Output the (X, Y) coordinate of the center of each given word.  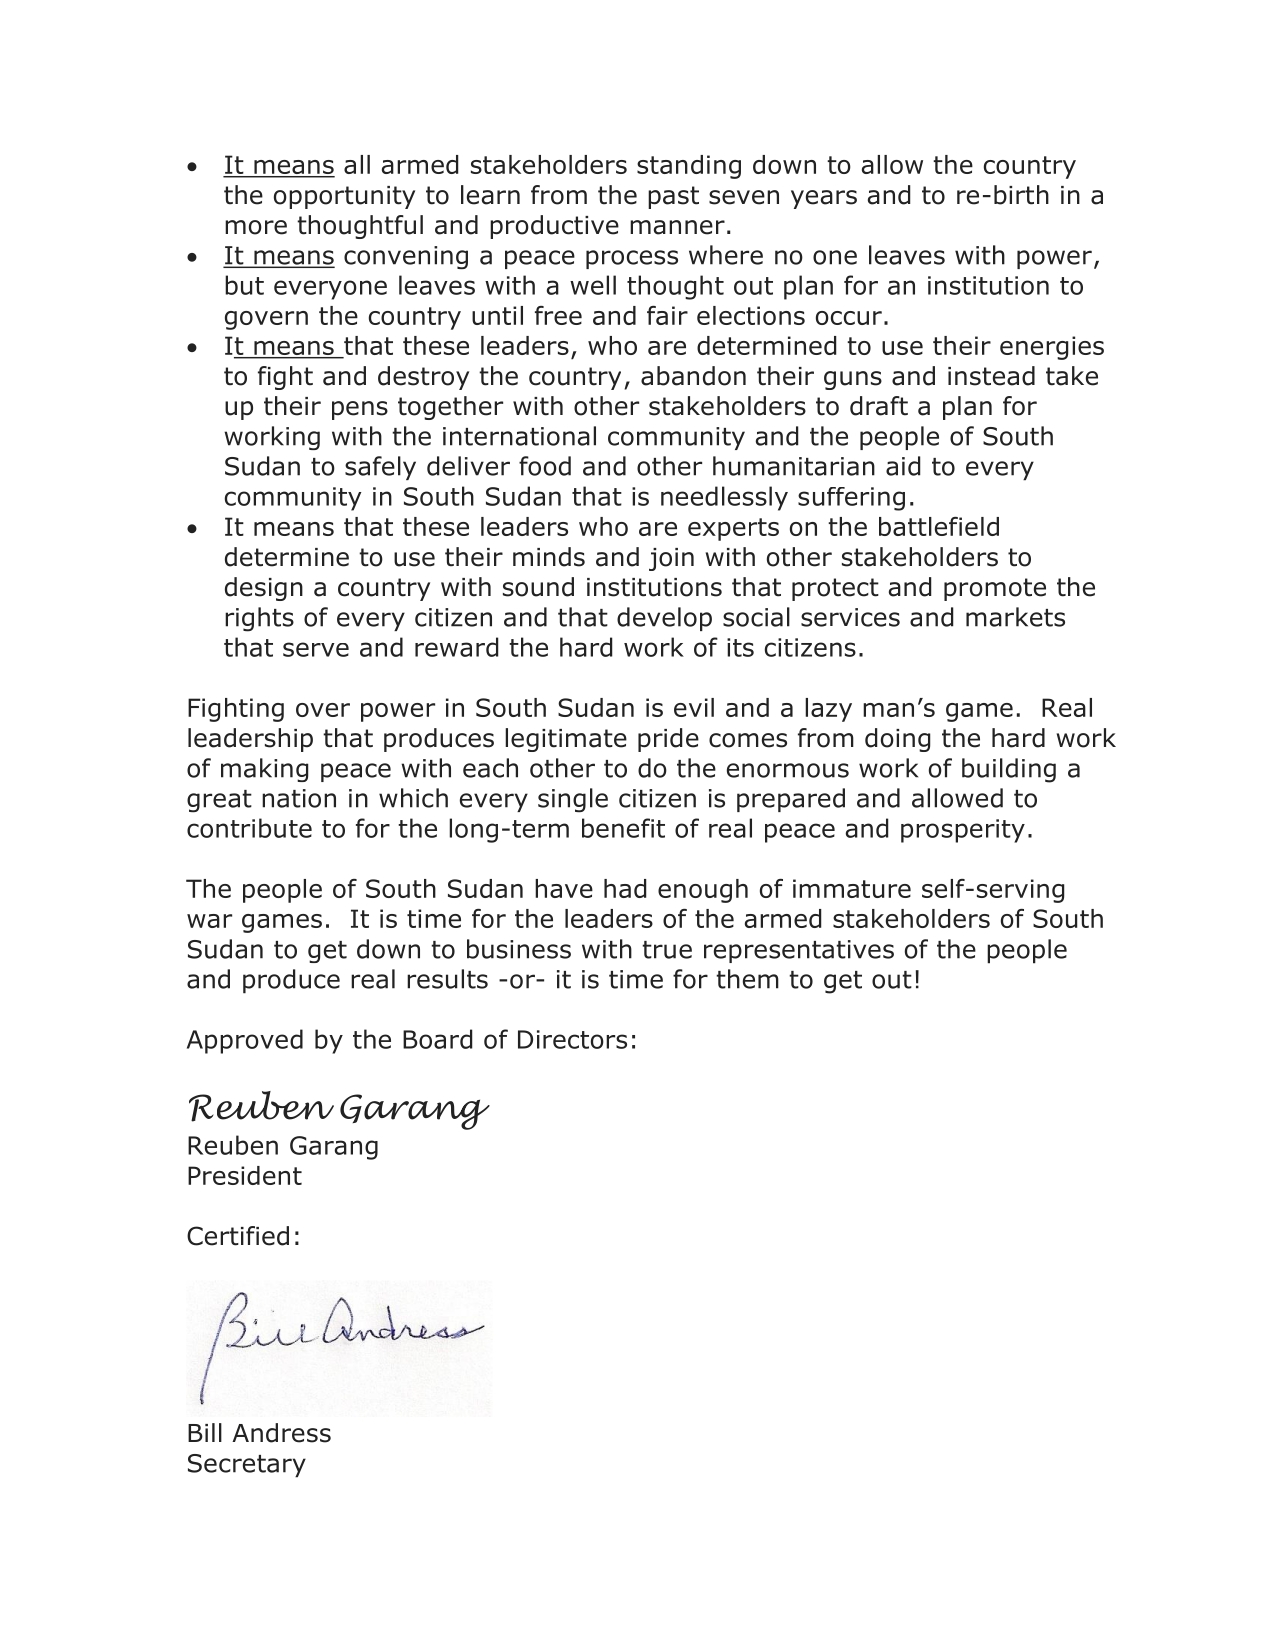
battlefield (939, 526)
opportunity (344, 197)
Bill (205, 1432)
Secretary (247, 1466)
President (245, 1175)
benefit (623, 828)
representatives (799, 951)
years (824, 199)
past (673, 197)
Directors (572, 1039)
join (671, 559)
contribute (249, 828)
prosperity (963, 831)
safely (380, 468)
